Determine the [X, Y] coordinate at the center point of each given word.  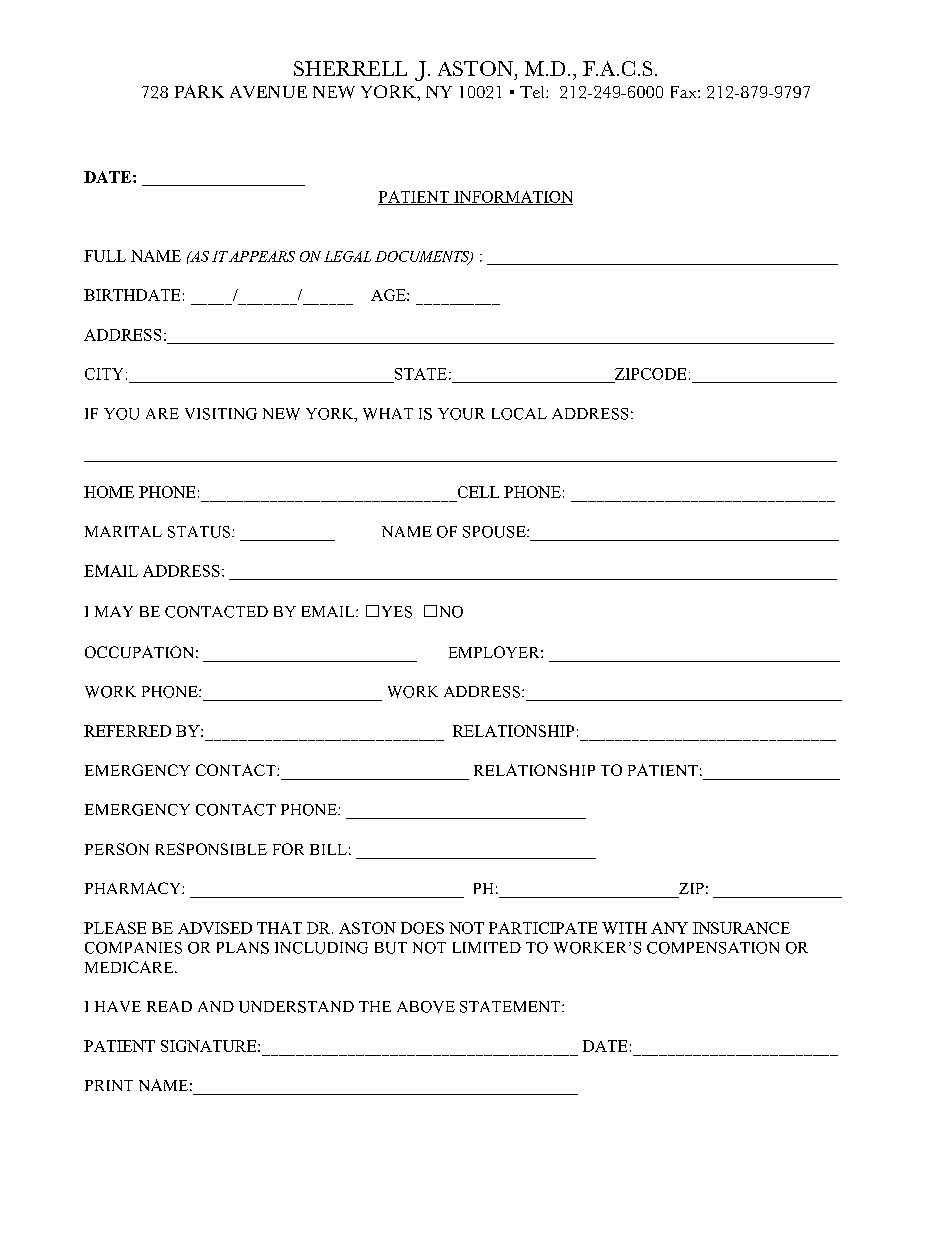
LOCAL [519, 414]
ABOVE [426, 1007]
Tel [533, 92]
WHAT [388, 414]
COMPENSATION [713, 948]
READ [169, 1006]
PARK [199, 91]
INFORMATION [512, 198]
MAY [114, 611]
